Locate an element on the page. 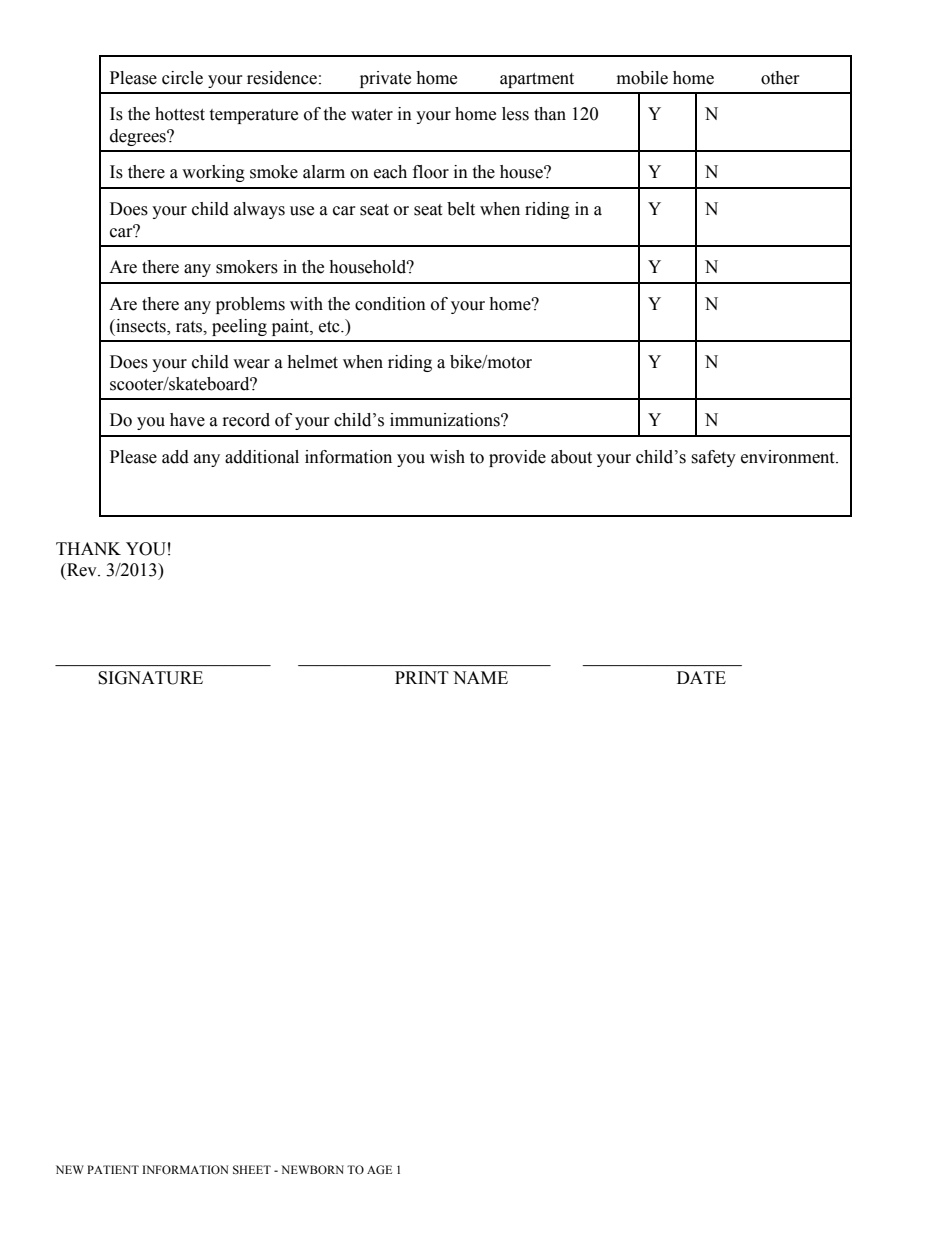 This image has width=952, height=1233. water is located at coordinates (372, 115).
